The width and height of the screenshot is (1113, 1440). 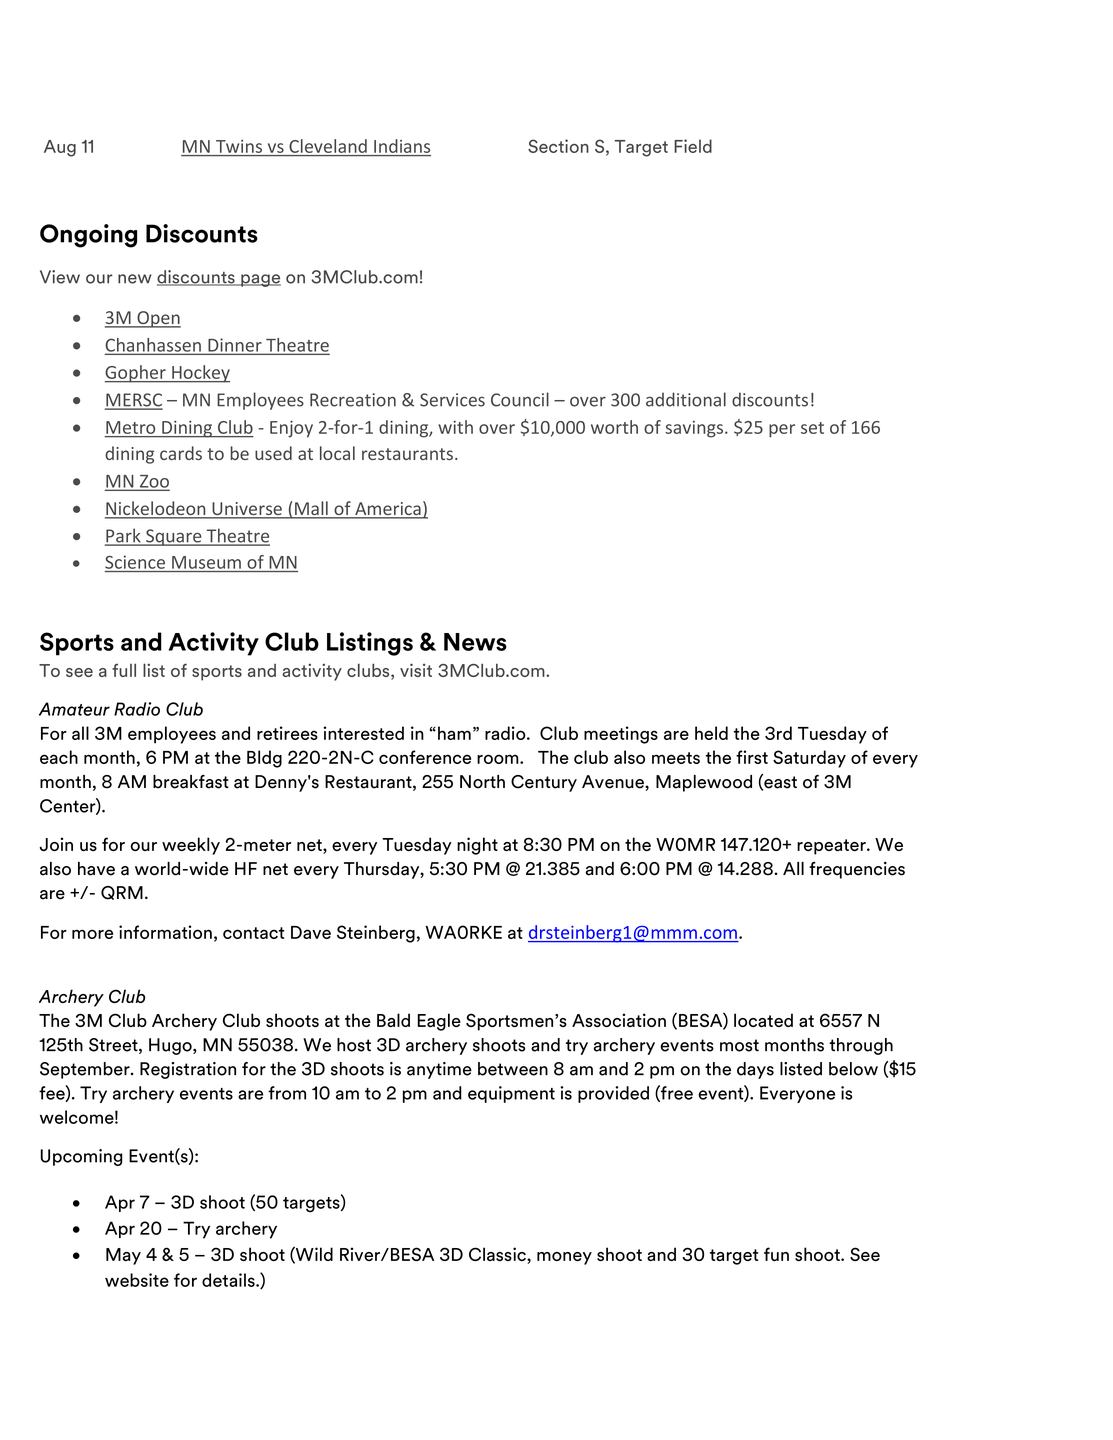 What do you see at coordinates (711, 733) in the screenshot?
I see `held` at bounding box center [711, 733].
